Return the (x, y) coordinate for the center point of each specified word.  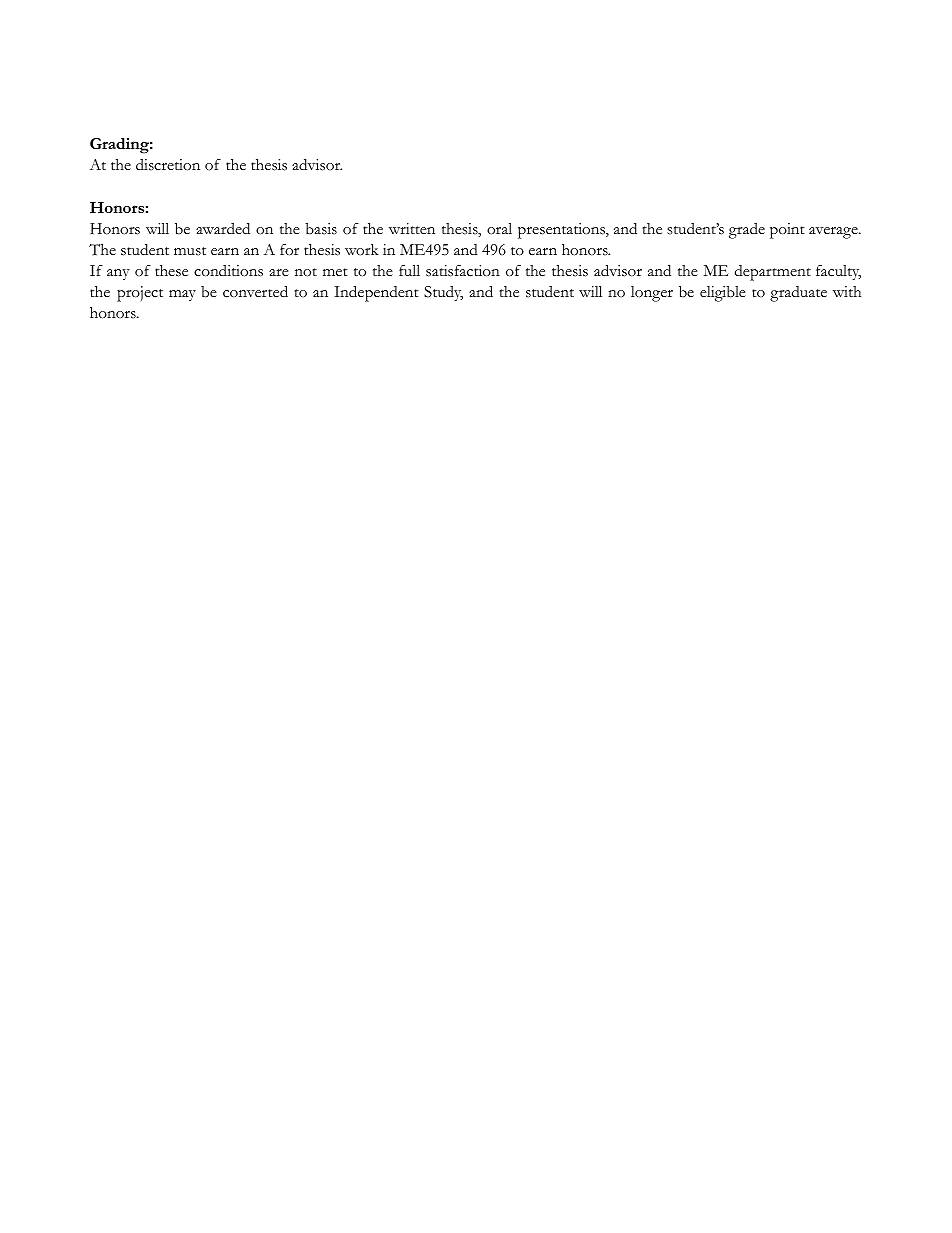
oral (499, 229)
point (787, 231)
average (834, 233)
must (190, 251)
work (361, 250)
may (182, 295)
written (412, 229)
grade (747, 231)
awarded (223, 229)
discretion (168, 165)
